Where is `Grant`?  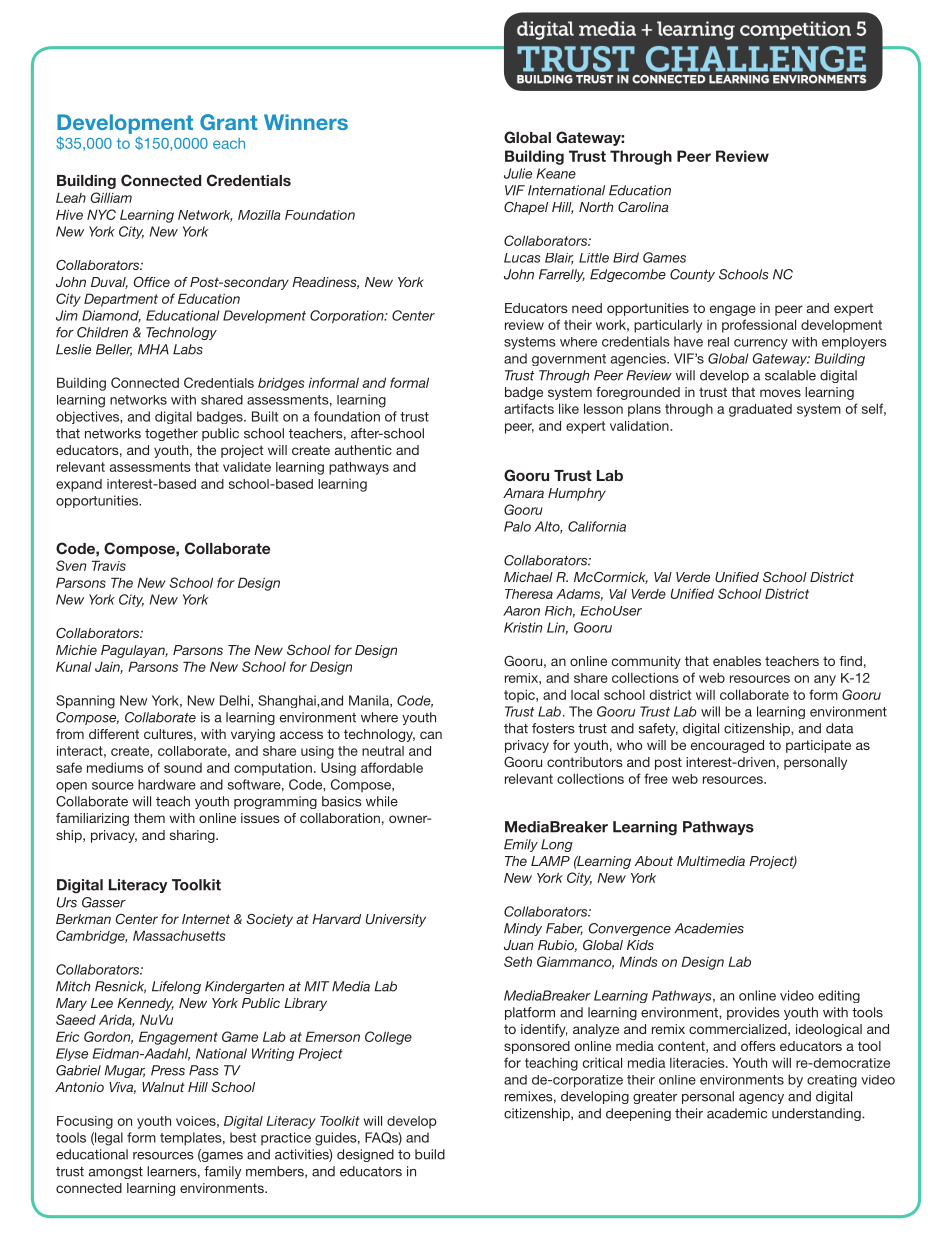
Grant is located at coordinates (228, 122).
